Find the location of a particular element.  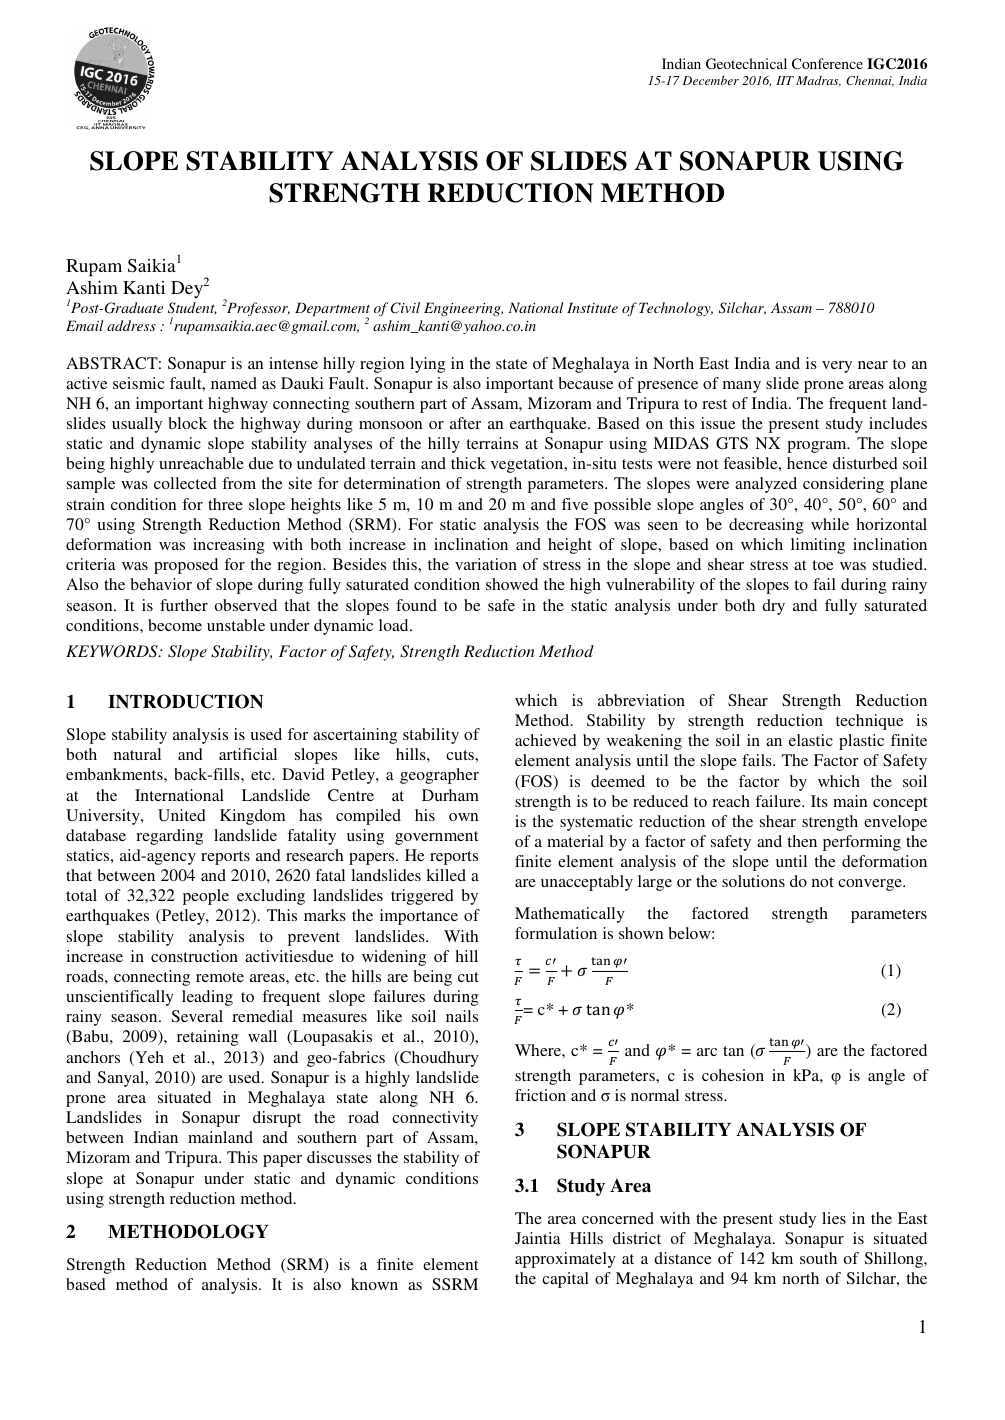

Student is located at coordinates (192, 308).
